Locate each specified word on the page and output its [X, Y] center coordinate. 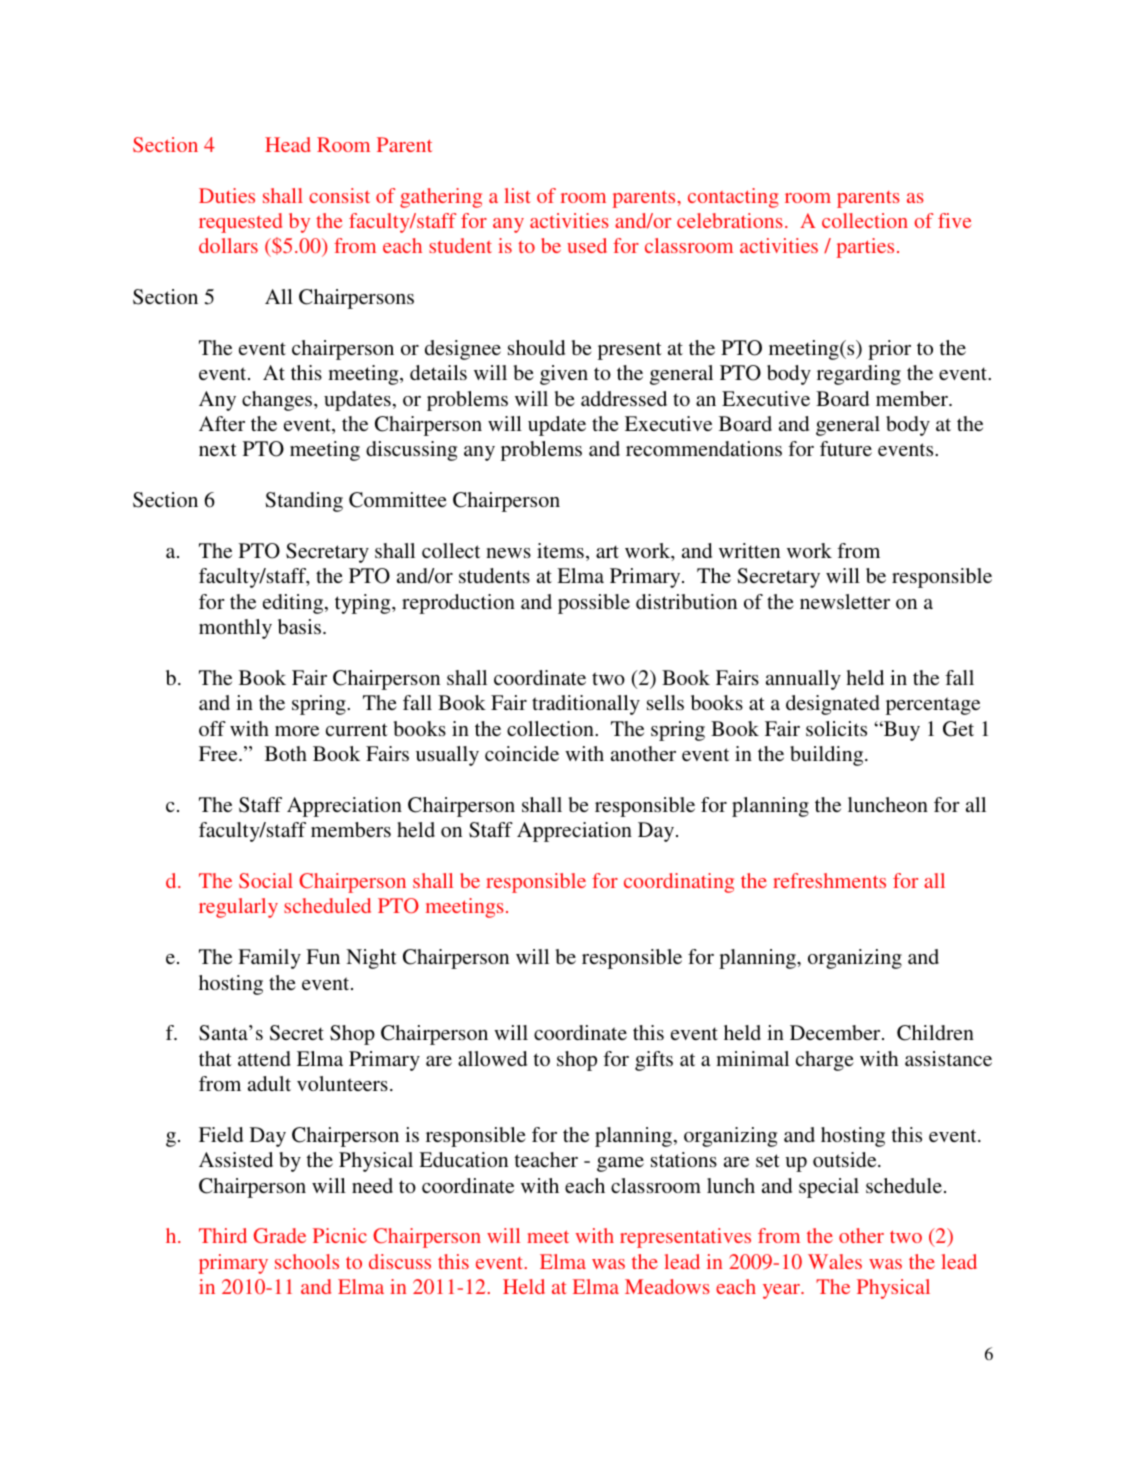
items [560, 550]
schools [307, 1261]
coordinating [679, 883]
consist [339, 195]
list [517, 195]
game [620, 1164]
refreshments [829, 880]
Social [266, 880]
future [846, 448]
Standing [304, 502]
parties [865, 248]
